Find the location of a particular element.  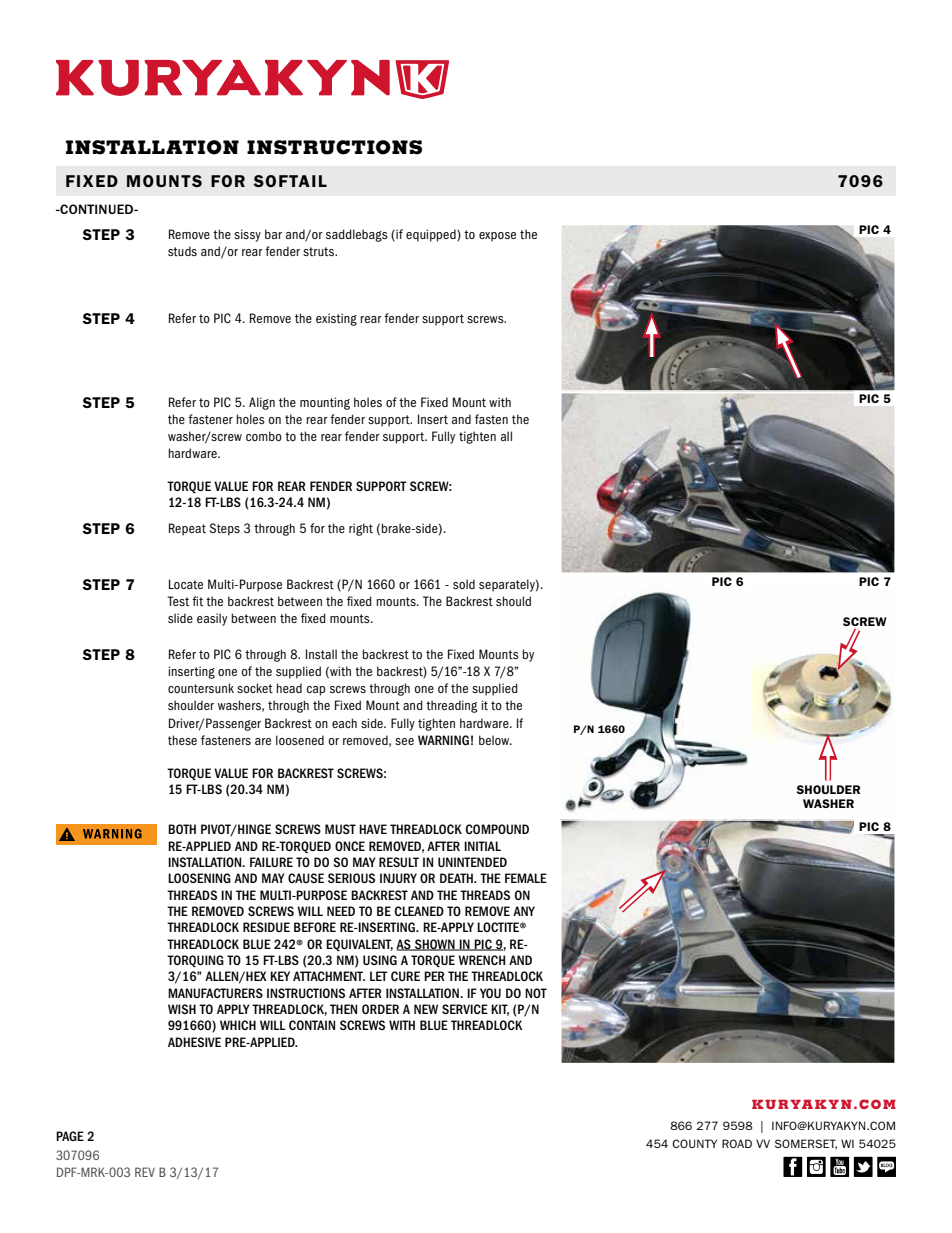

BOTH is located at coordinates (182, 829).
